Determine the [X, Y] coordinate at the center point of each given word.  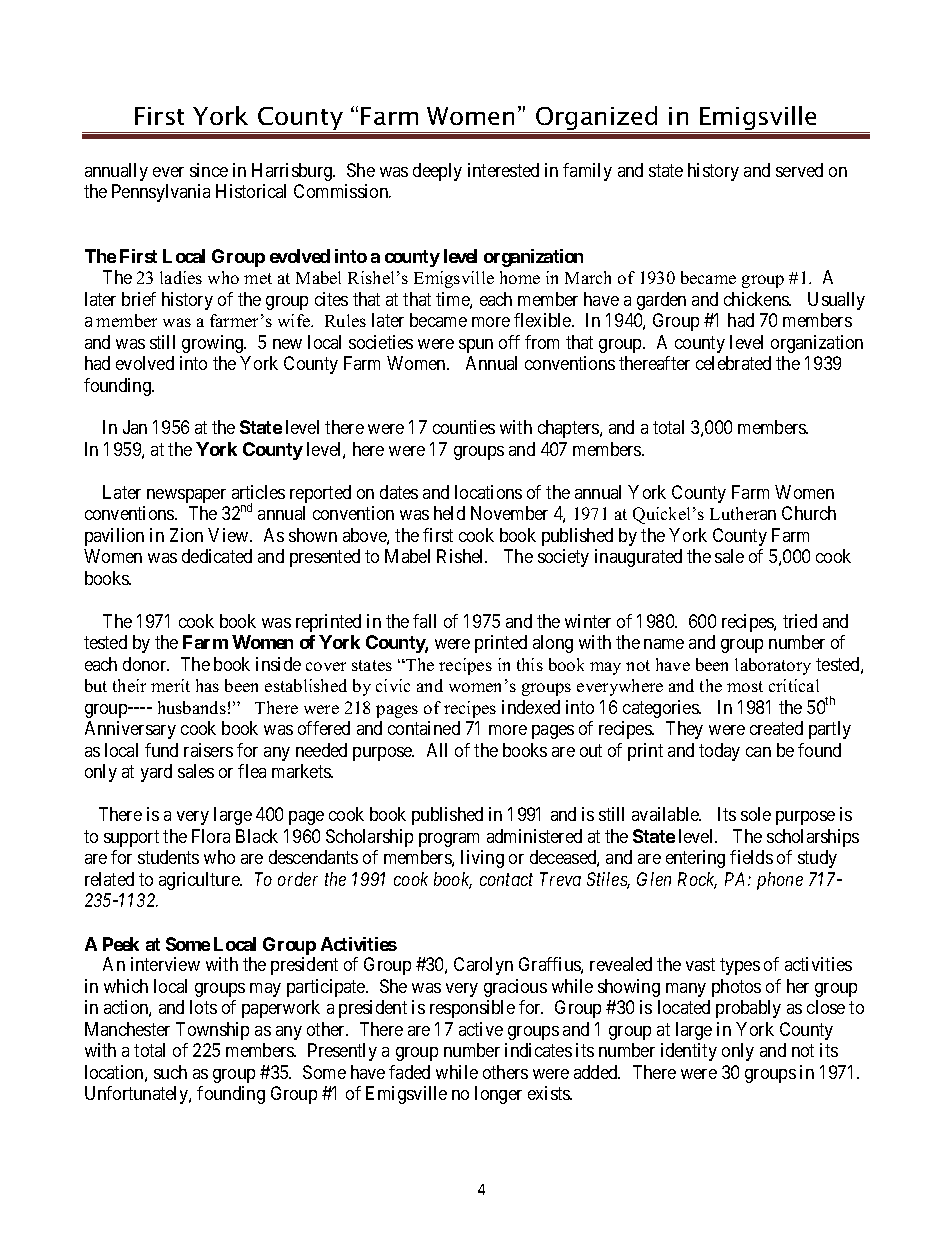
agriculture [200, 881]
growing [214, 344]
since [209, 170]
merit [170, 685]
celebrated [733, 363]
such [170, 1072]
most [745, 686]
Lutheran [743, 513]
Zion [186, 535]
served [799, 170]
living [482, 859]
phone [780, 881]
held [449, 513]
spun [476, 346]
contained [424, 728]
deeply [437, 172]
